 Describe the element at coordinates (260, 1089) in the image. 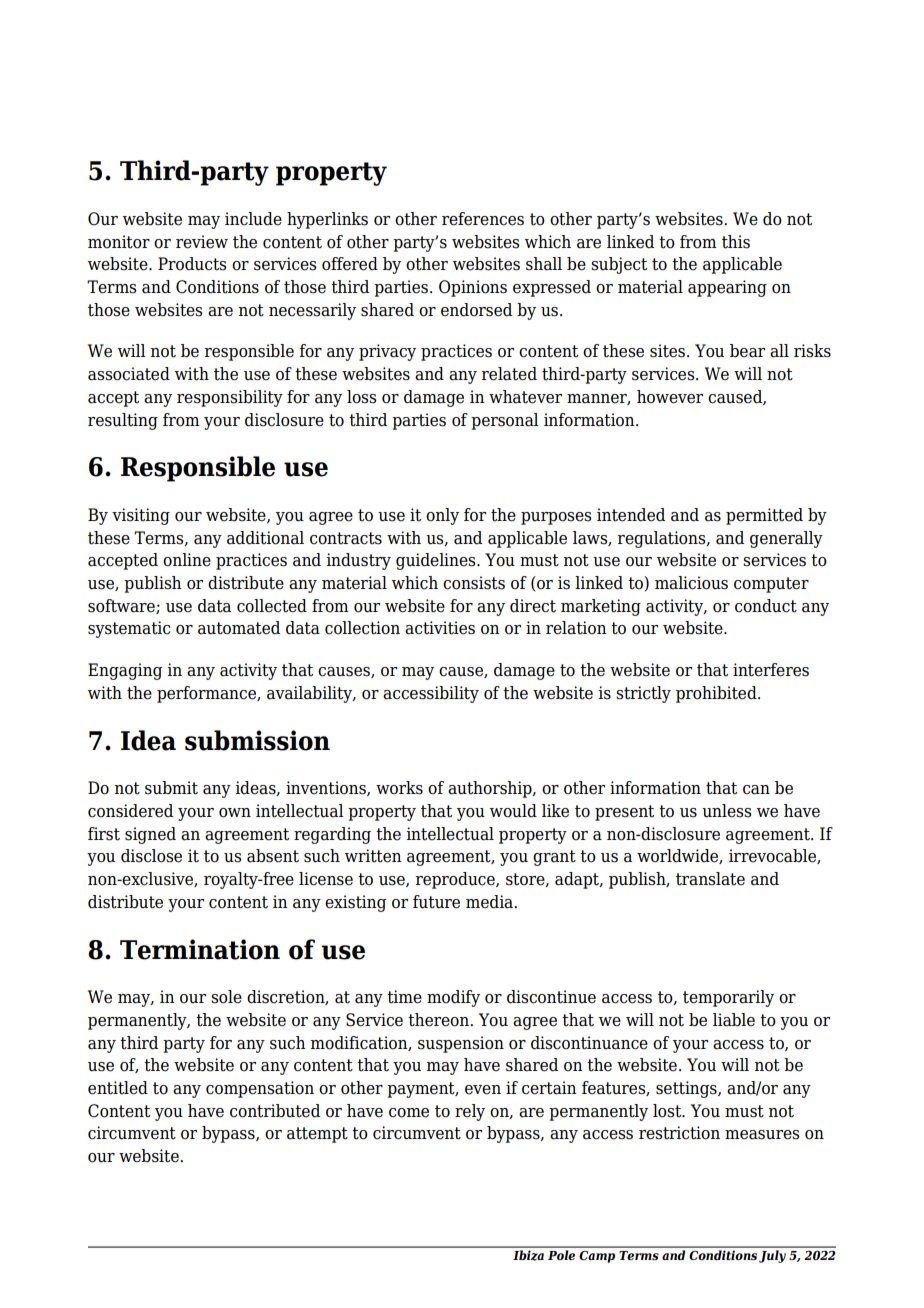

I see `compensation` at that location.
